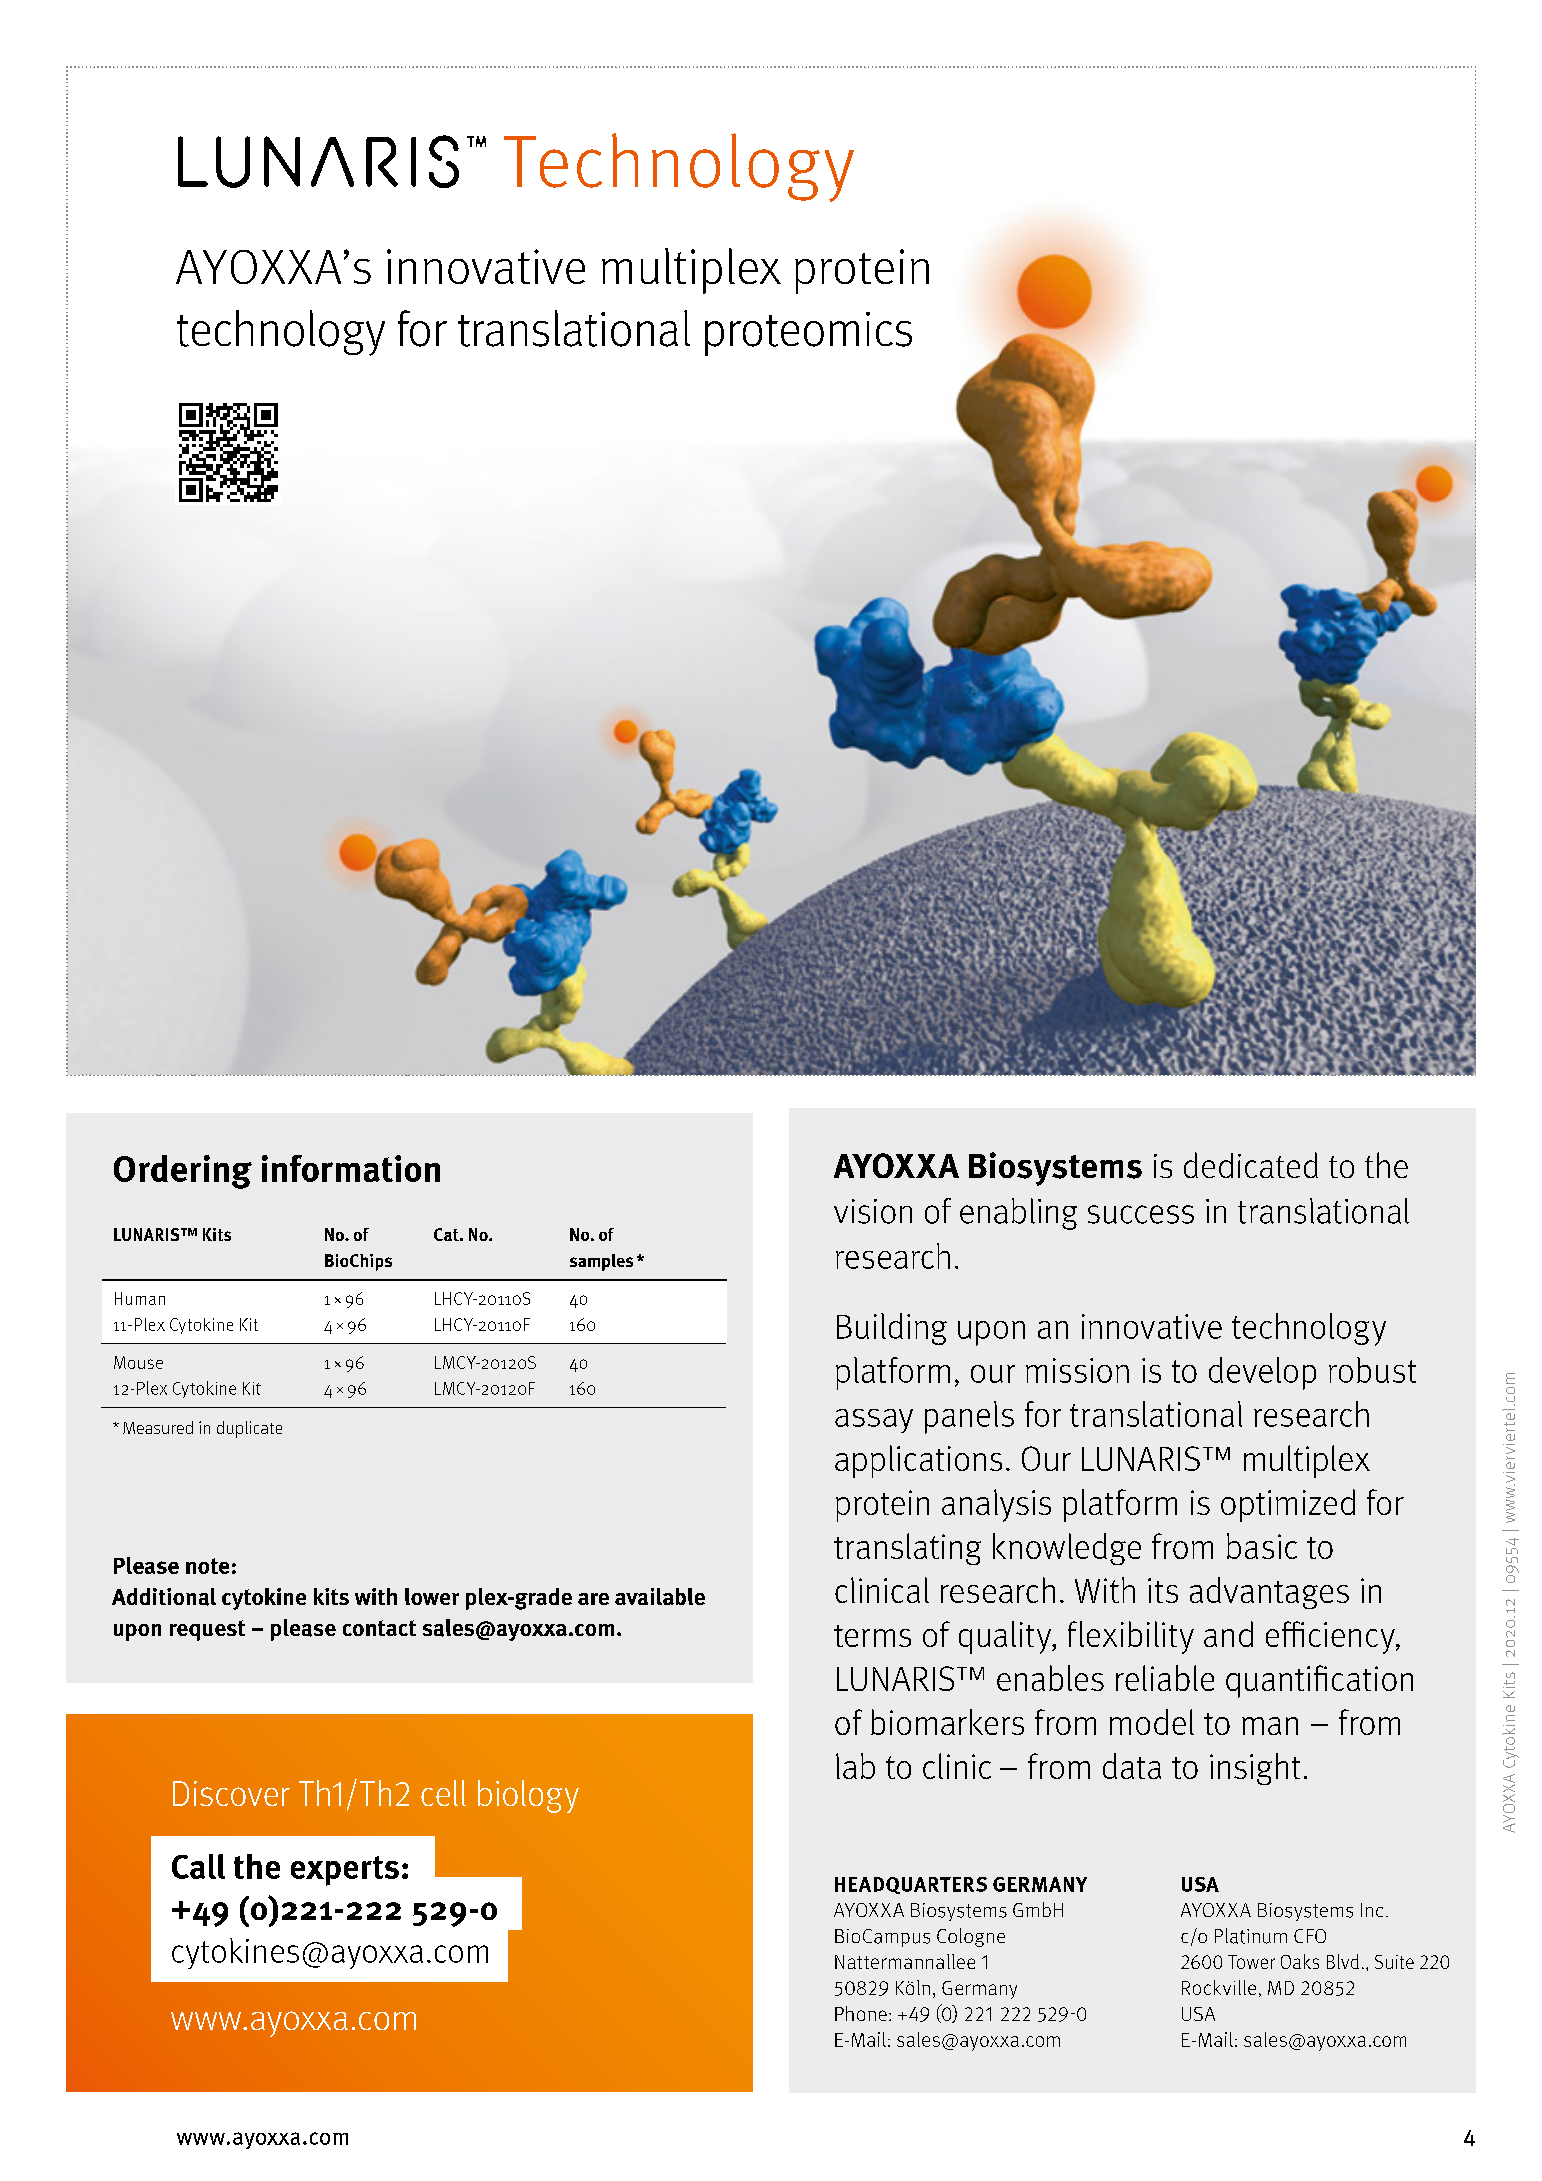 The width and height of the screenshot is (1542, 2181). What do you see at coordinates (183, 1172) in the screenshot?
I see `Ordering` at bounding box center [183, 1172].
